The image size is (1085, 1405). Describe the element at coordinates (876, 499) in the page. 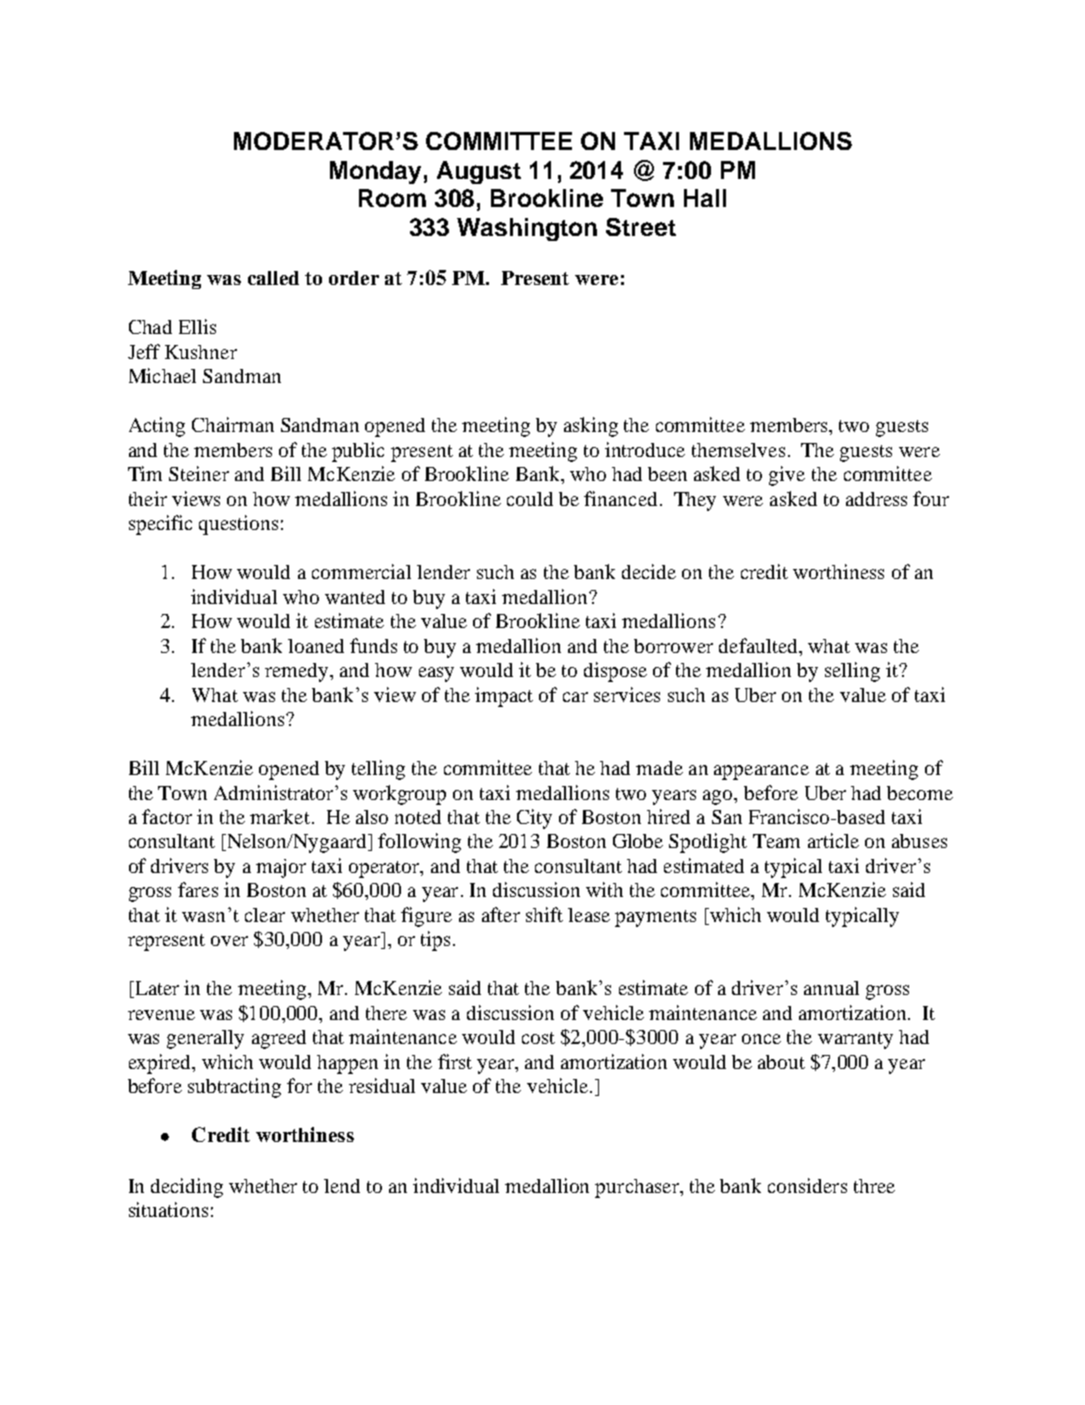

I see `address` at that location.
